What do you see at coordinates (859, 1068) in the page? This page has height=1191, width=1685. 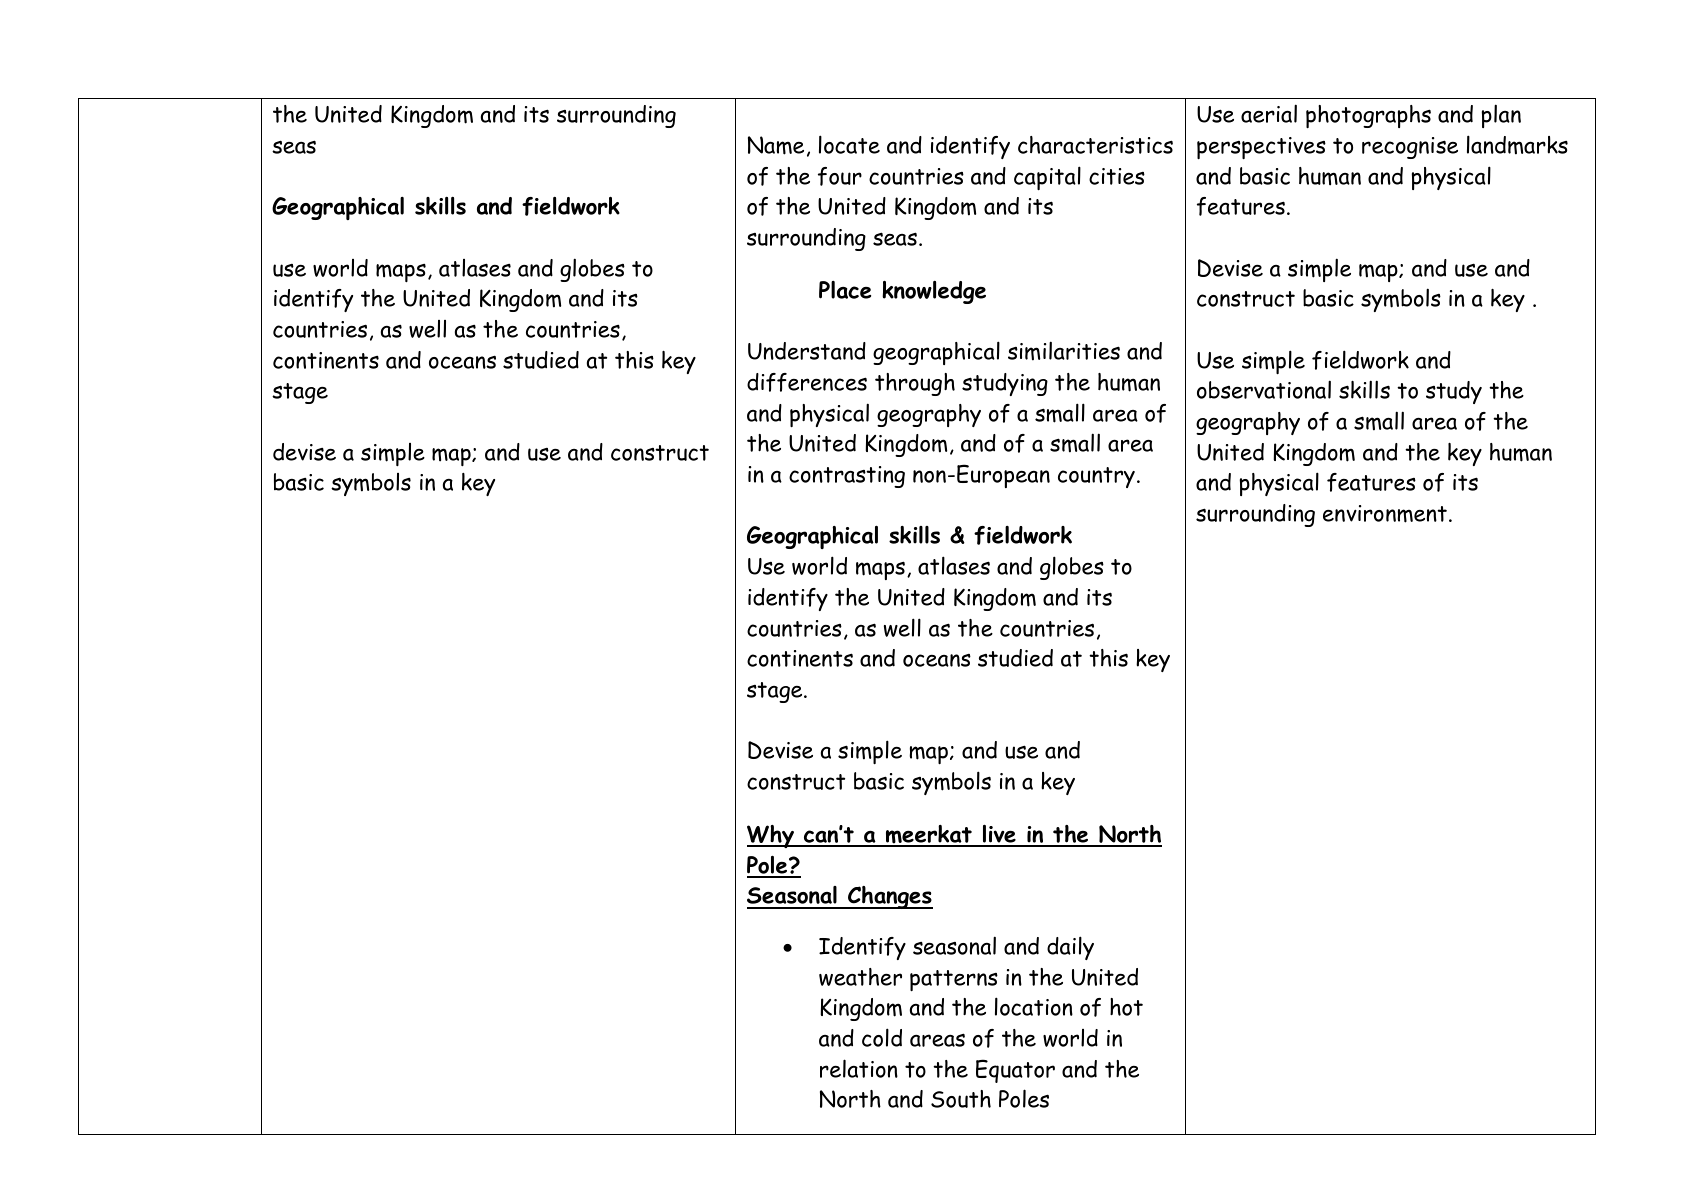 I see `relation` at bounding box center [859, 1068].
